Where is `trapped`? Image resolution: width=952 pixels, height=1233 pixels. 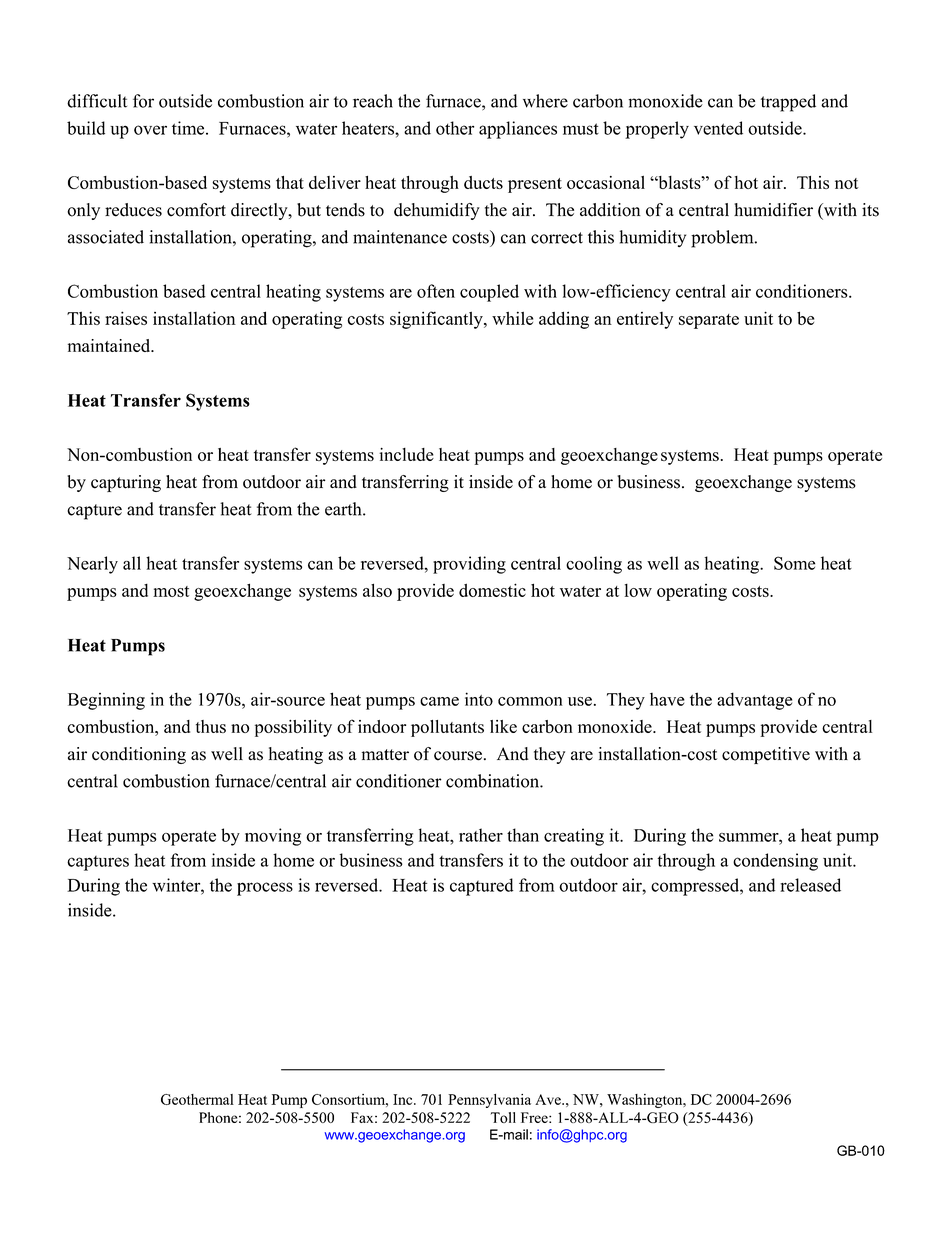
trapped is located at coordinates (788, 103).
